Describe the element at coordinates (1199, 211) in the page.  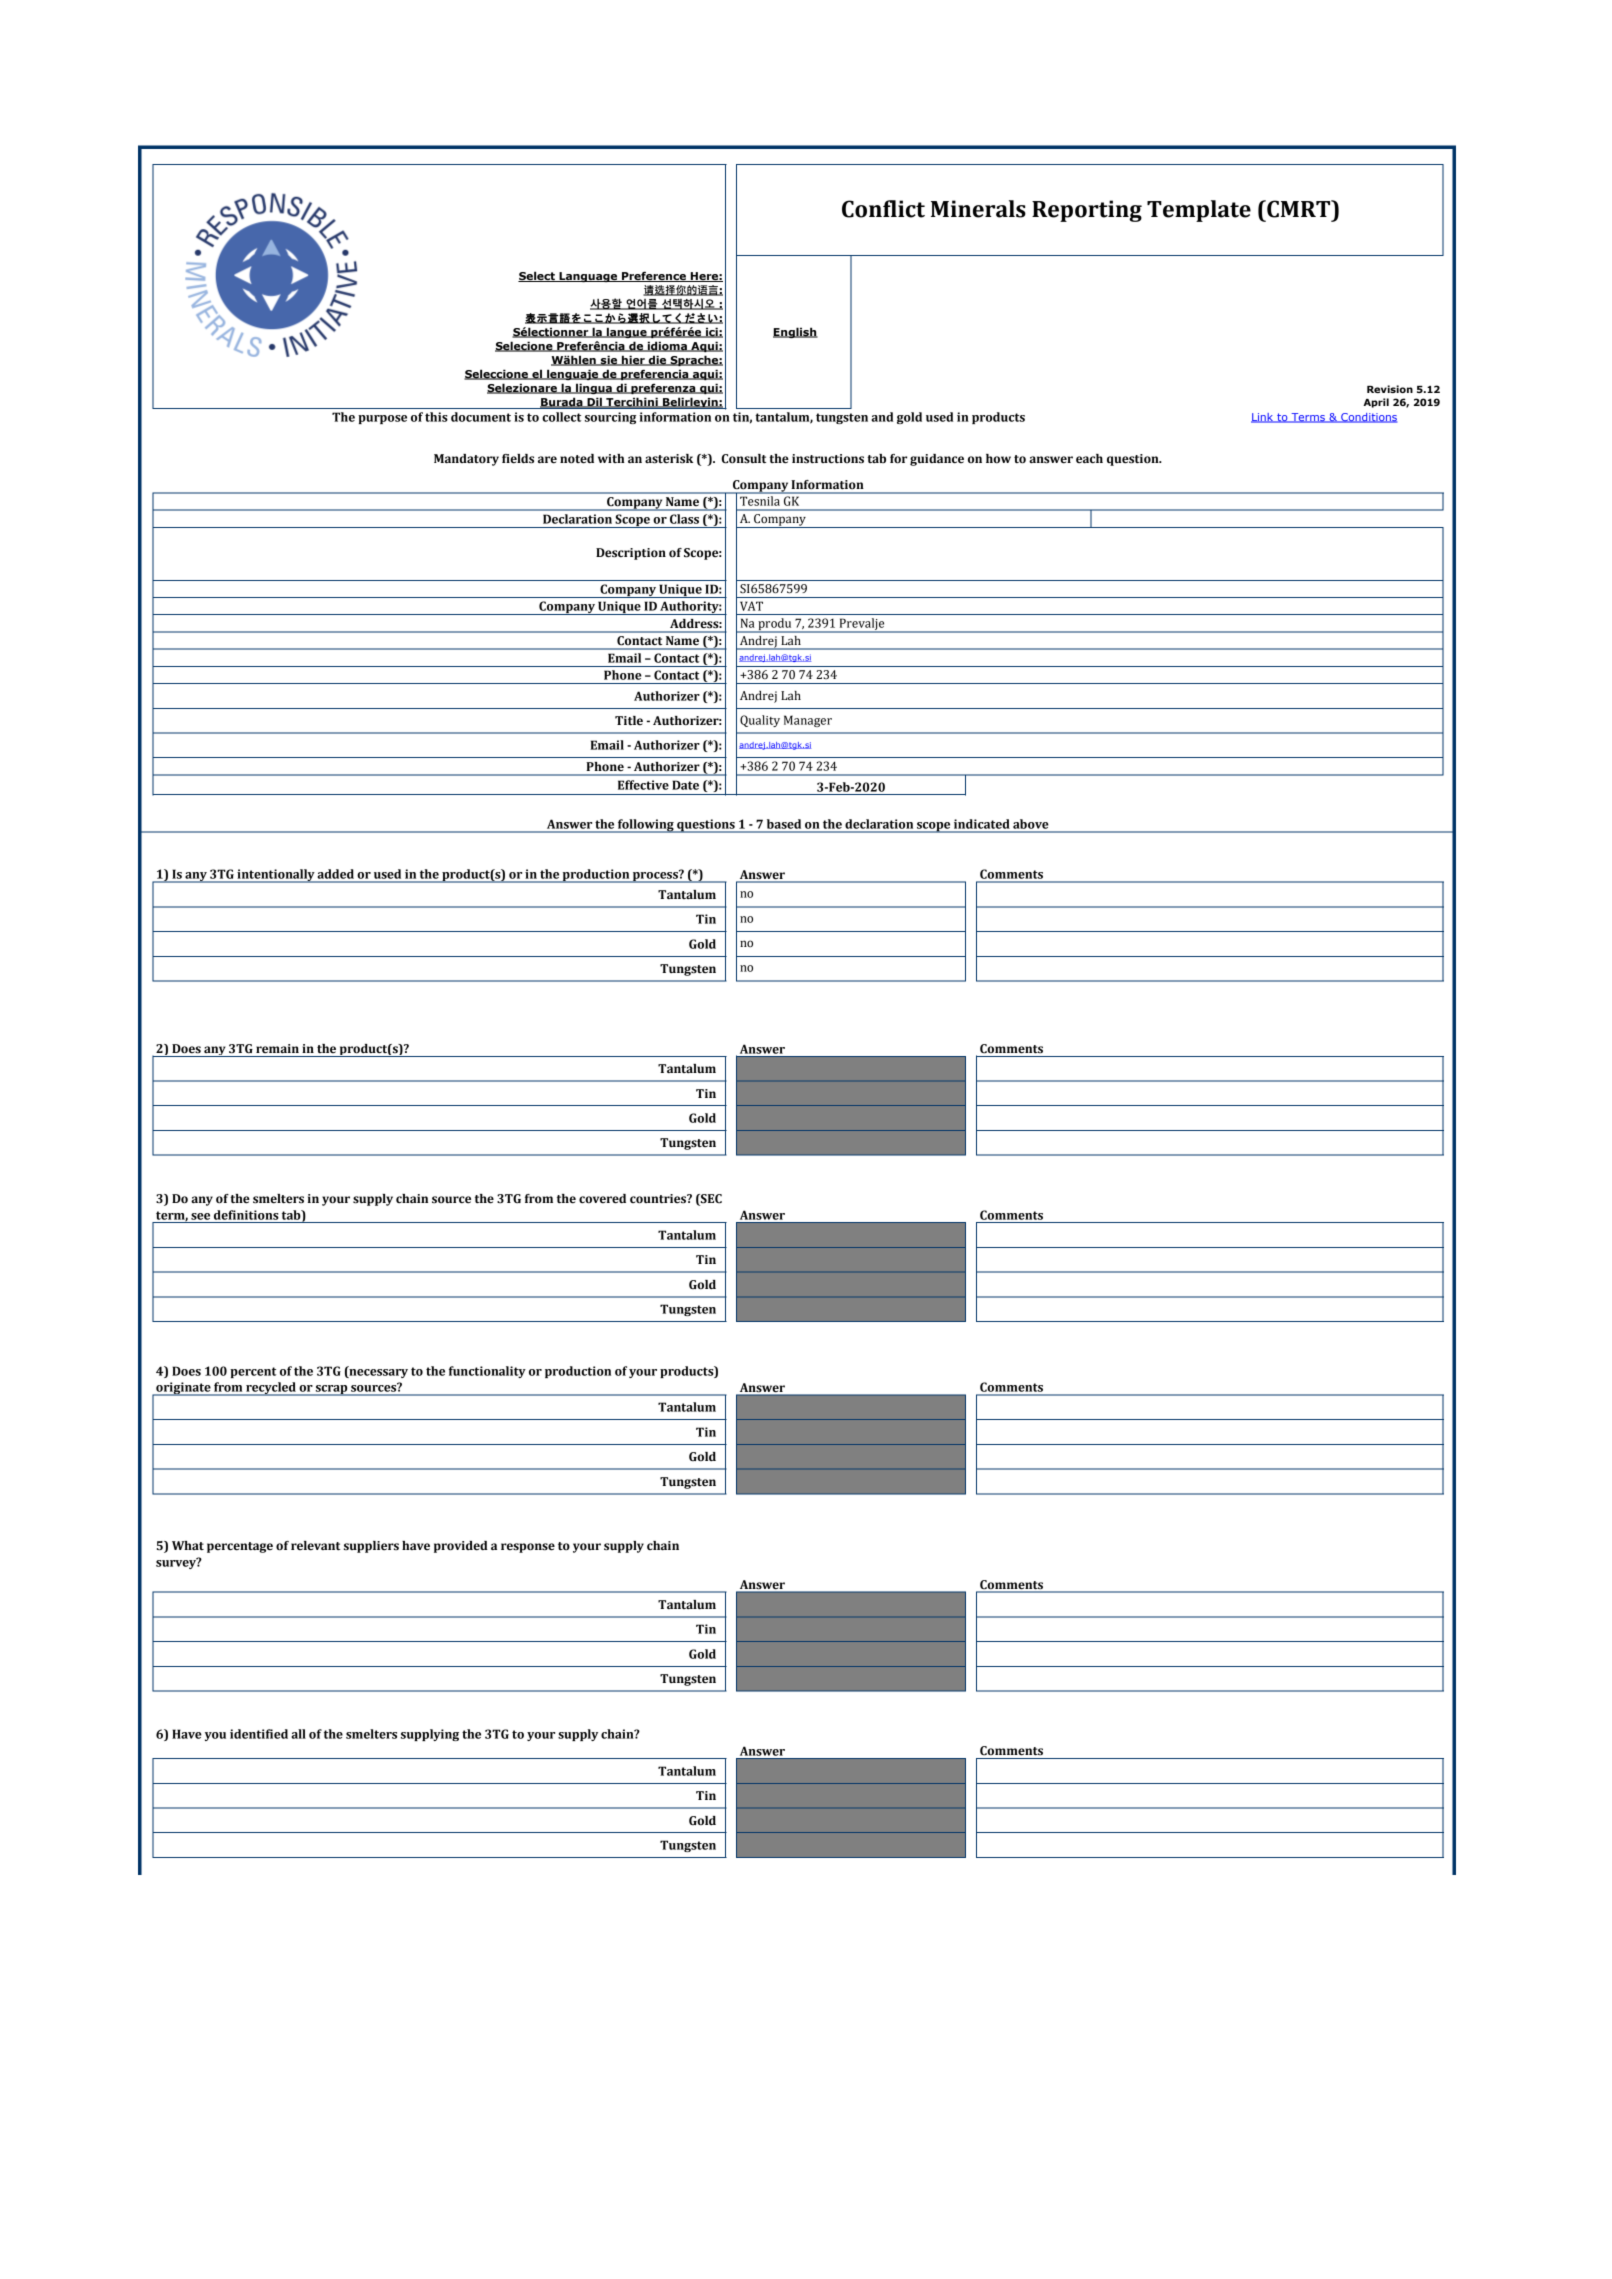
I see `Template` at that location.
